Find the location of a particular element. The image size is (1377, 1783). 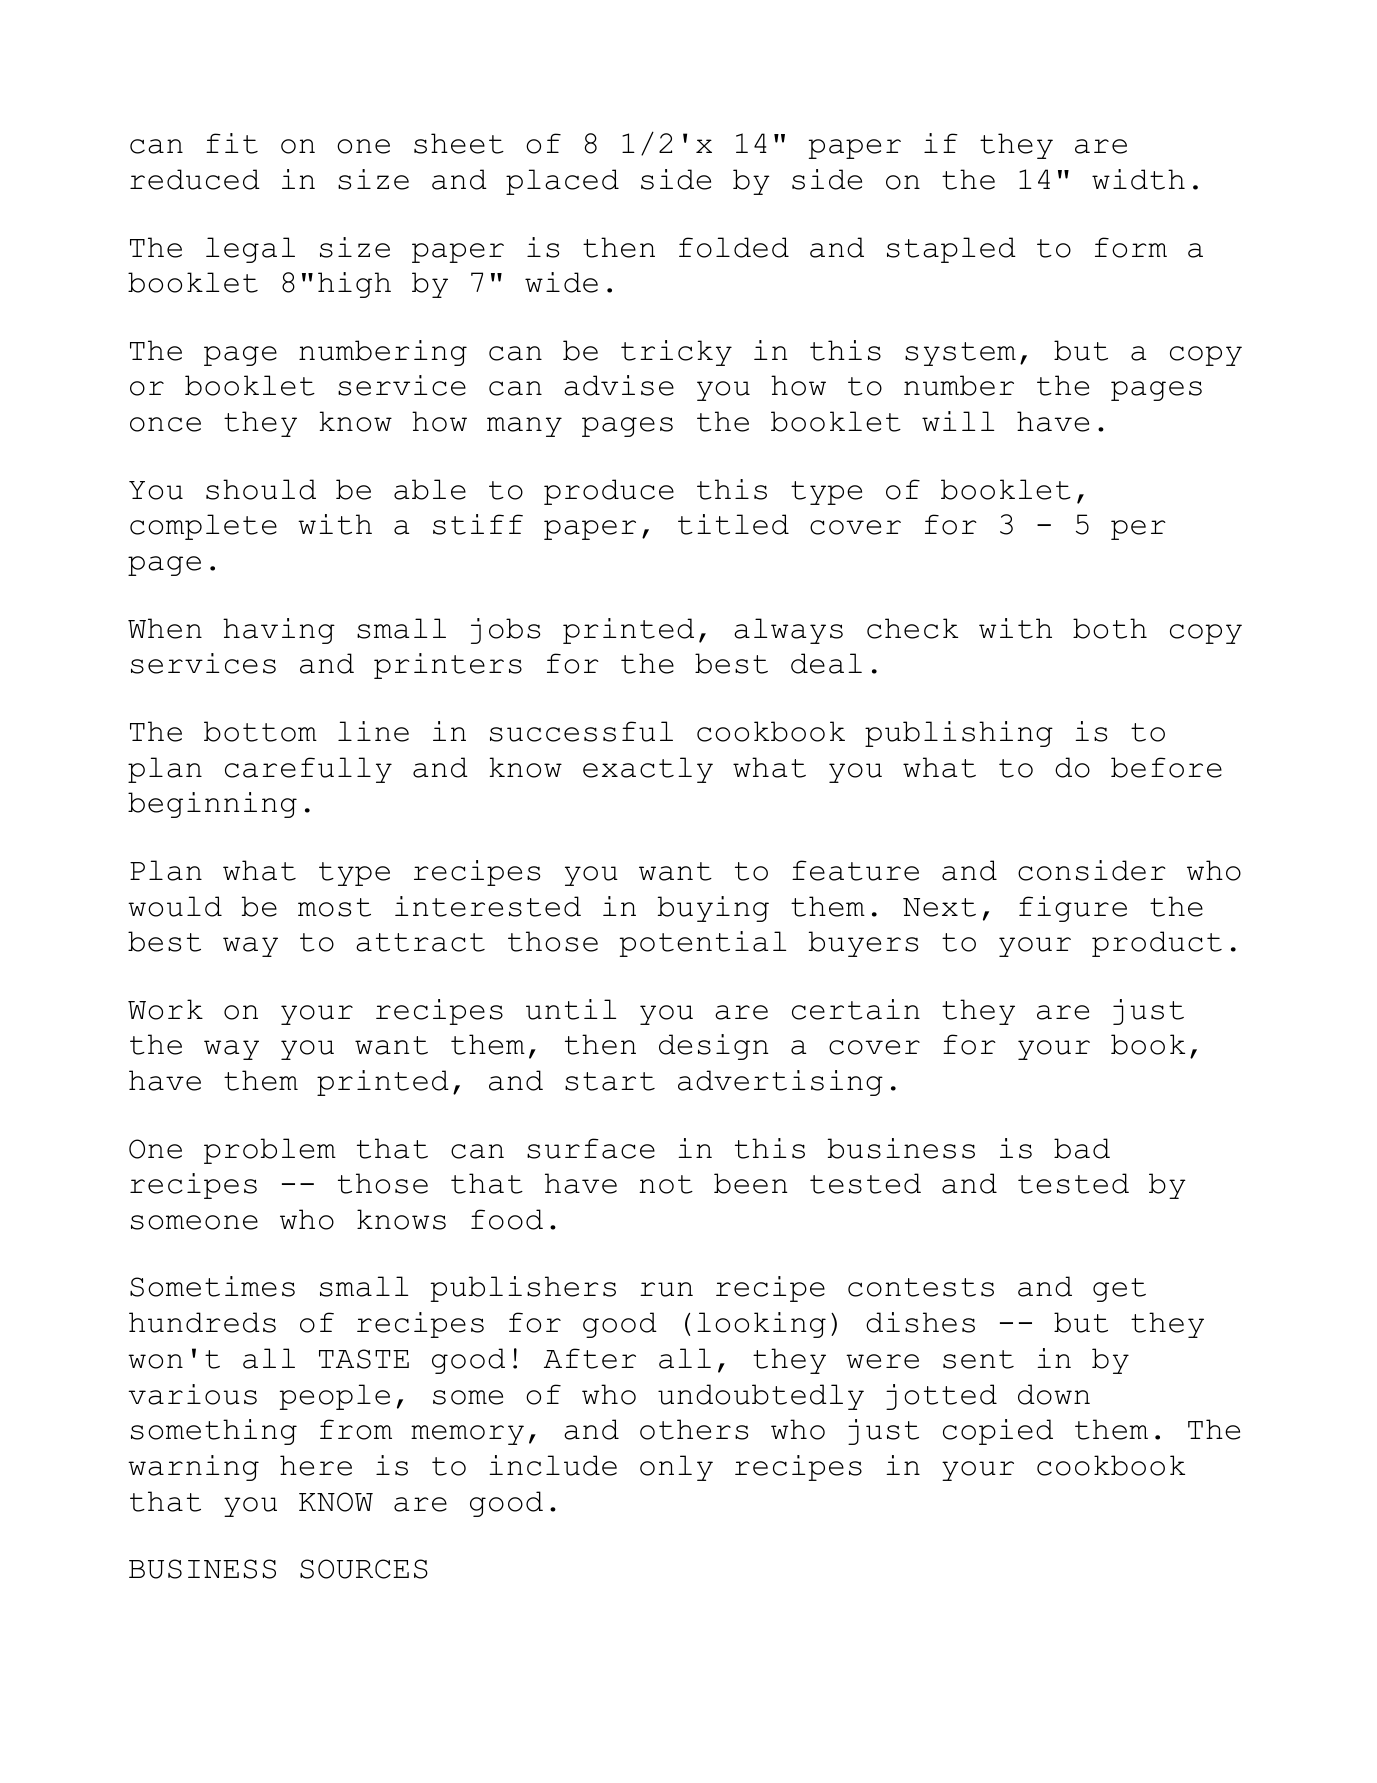

width is located at coordinates (1138, 179).
